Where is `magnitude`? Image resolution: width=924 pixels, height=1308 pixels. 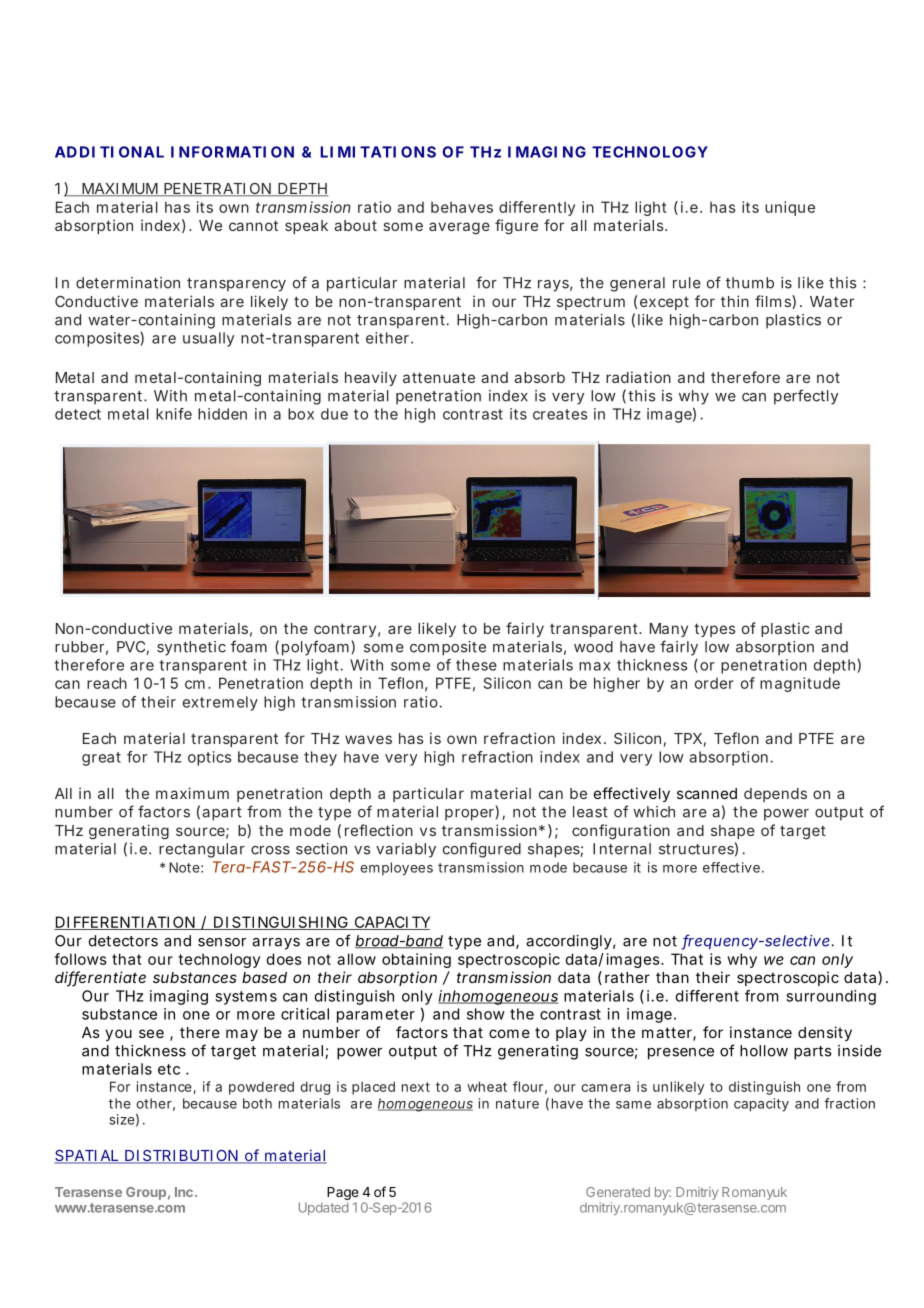
magnitude is located at coordinates (800, 684).
